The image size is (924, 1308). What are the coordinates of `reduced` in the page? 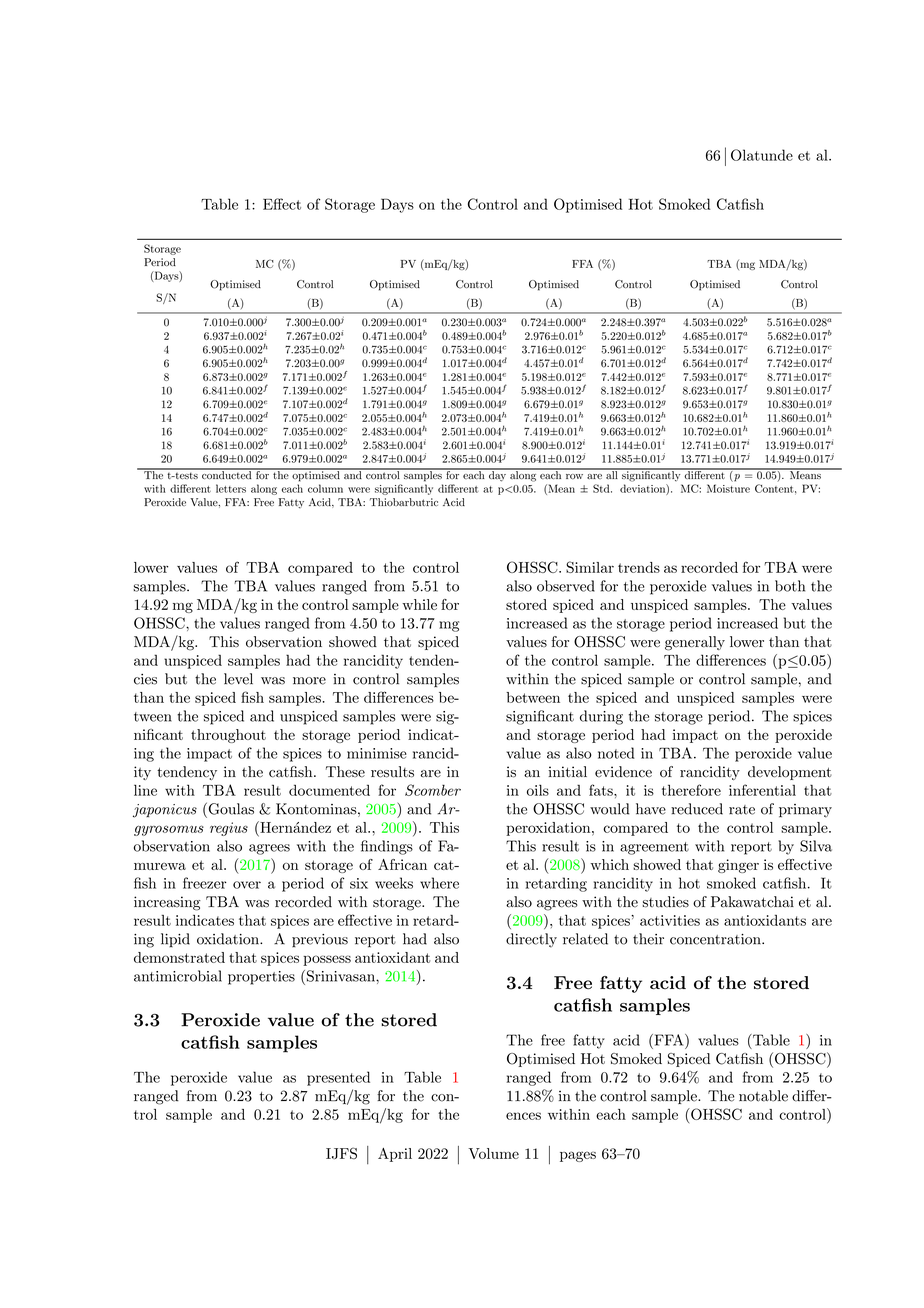 It's located at (697, 809).
